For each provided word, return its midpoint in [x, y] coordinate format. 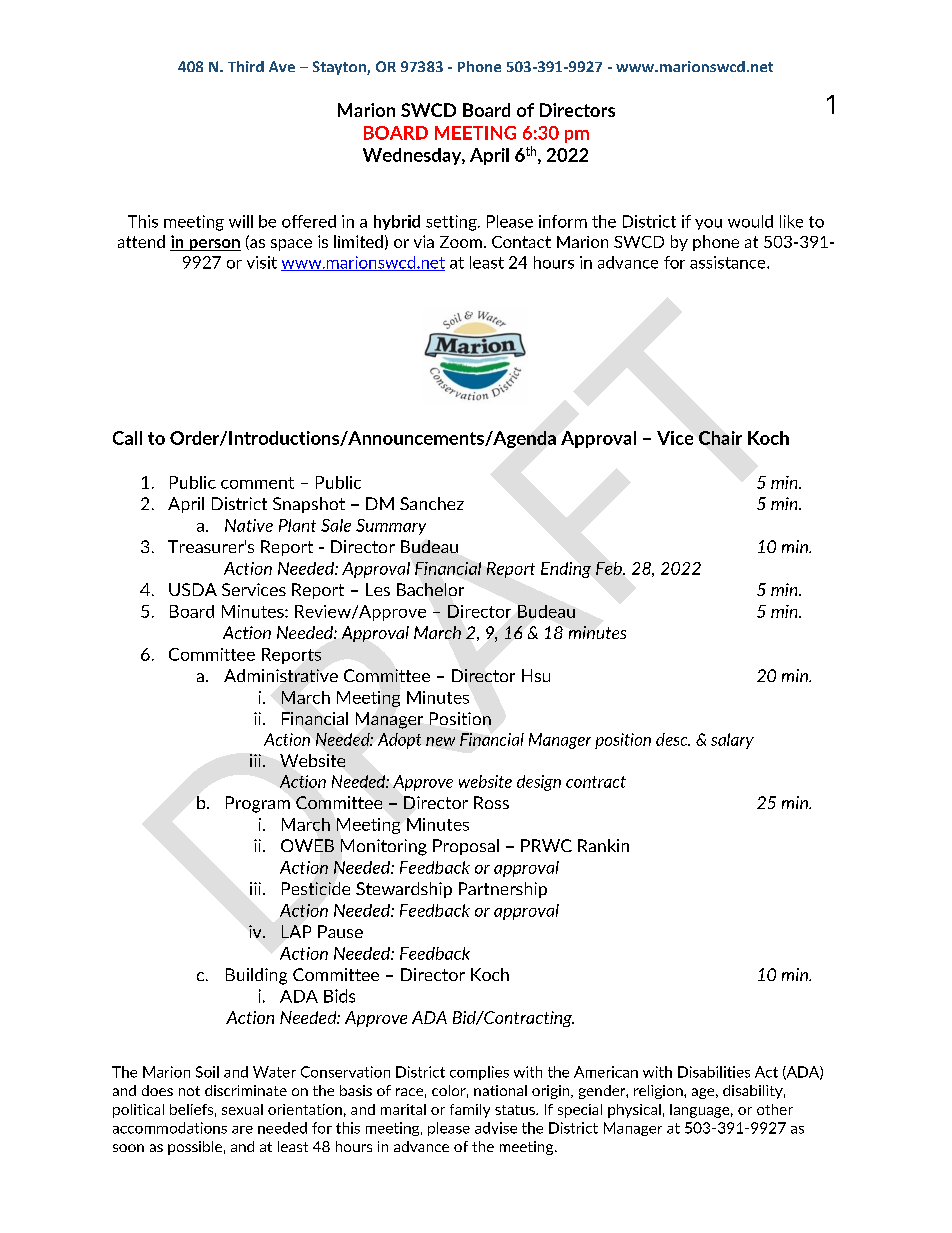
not [189, 1091]
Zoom [461, 242]
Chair [720, 438]
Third [246, 66]
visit [262, 262]
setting [452, 223]
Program [258, 804]
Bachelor [430, 589]
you [708, 224]
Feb [610, 568]
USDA [193, 589]
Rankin [603, 845]
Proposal [466, 847]
